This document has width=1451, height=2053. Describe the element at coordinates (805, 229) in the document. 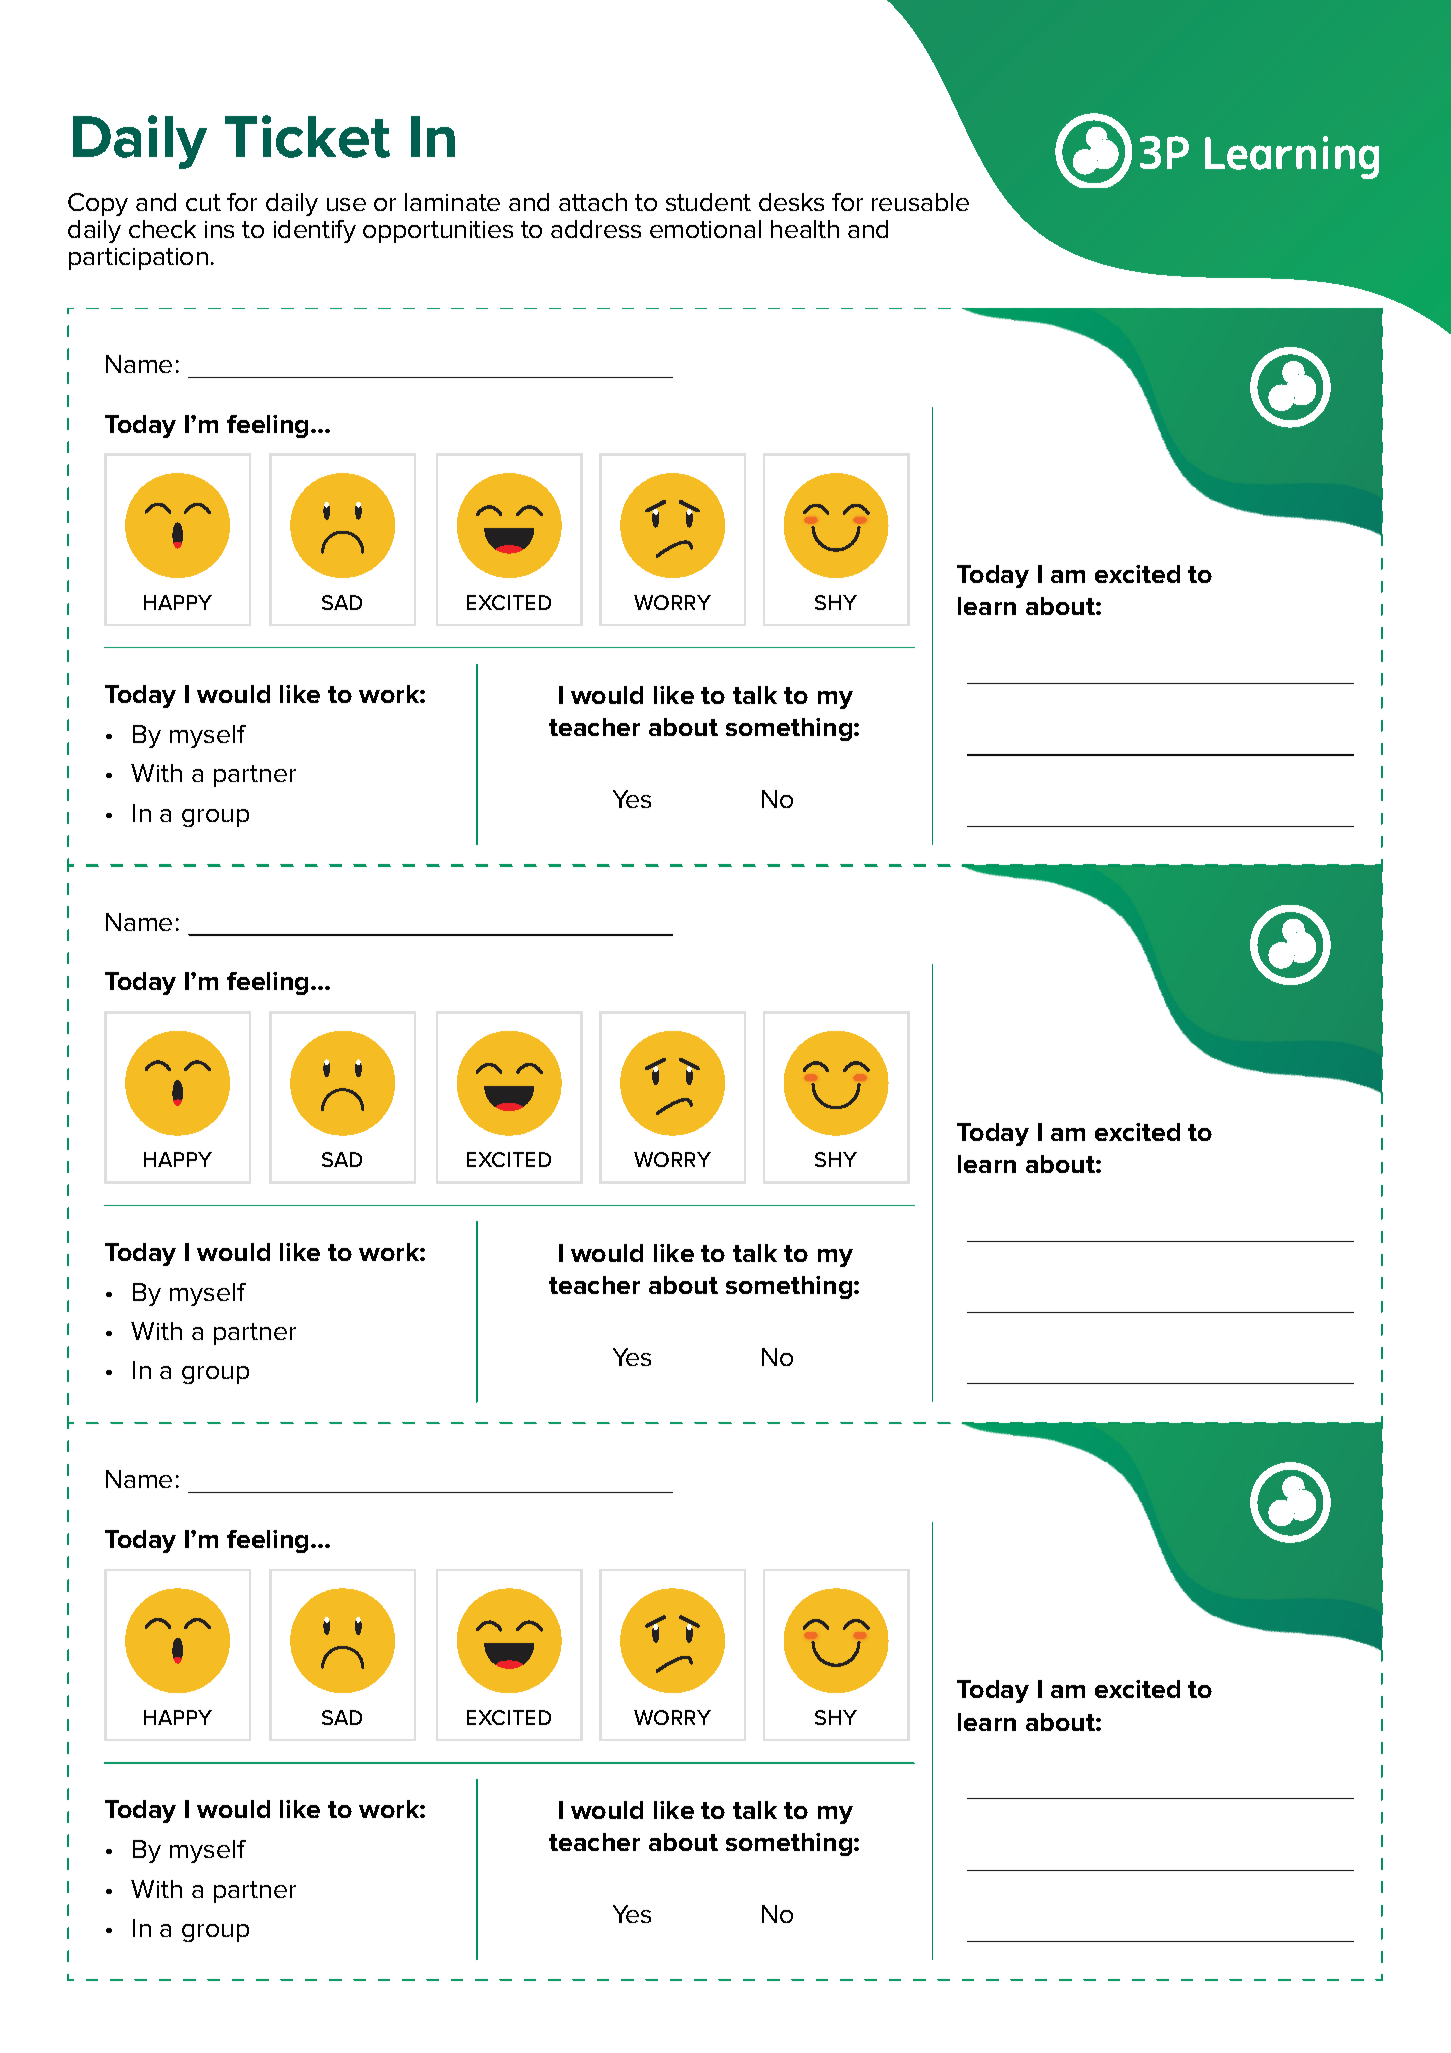

I see `health` at that location.
